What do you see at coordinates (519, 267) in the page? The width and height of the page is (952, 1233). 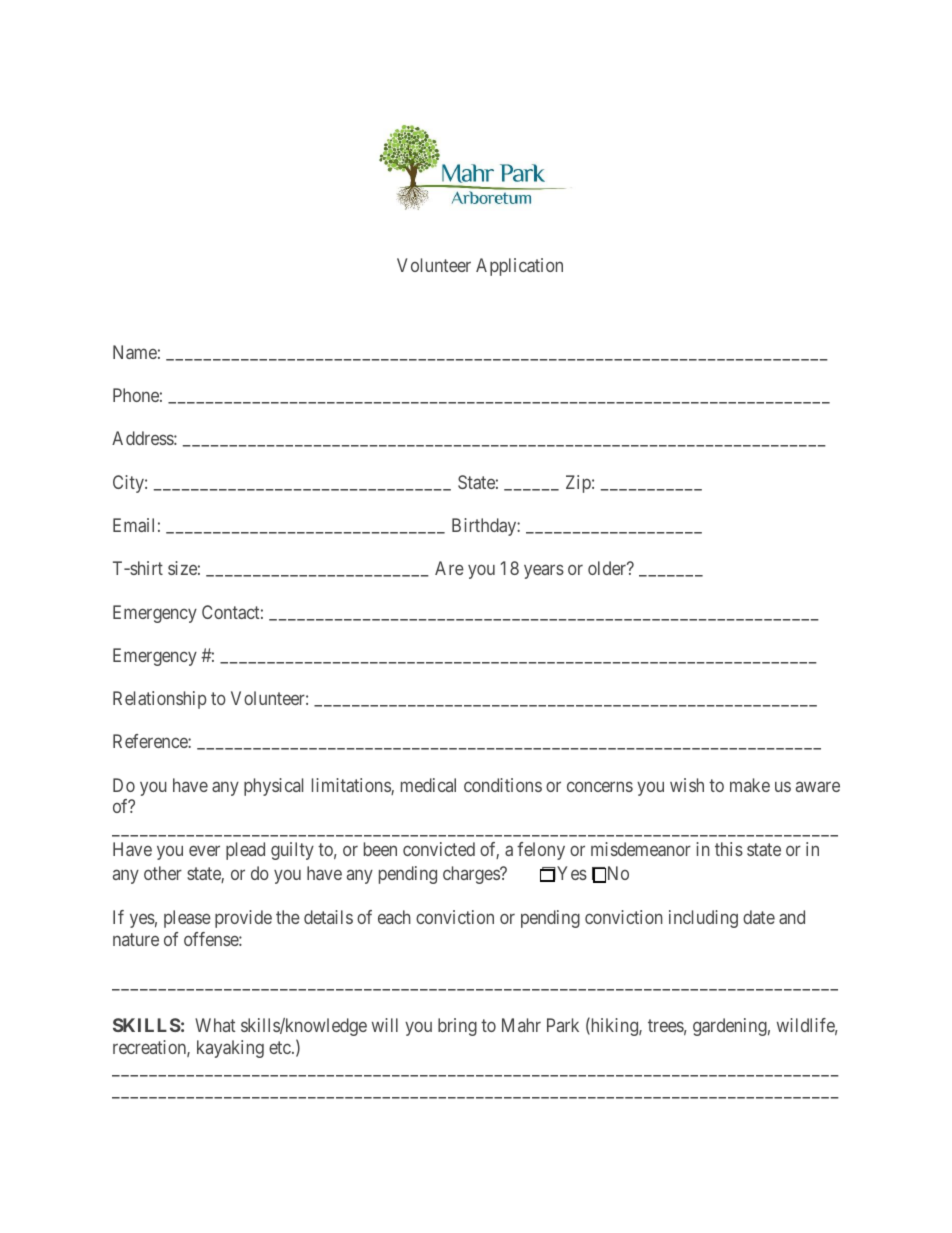 I see `Application` at bounding box center [519, 267].
